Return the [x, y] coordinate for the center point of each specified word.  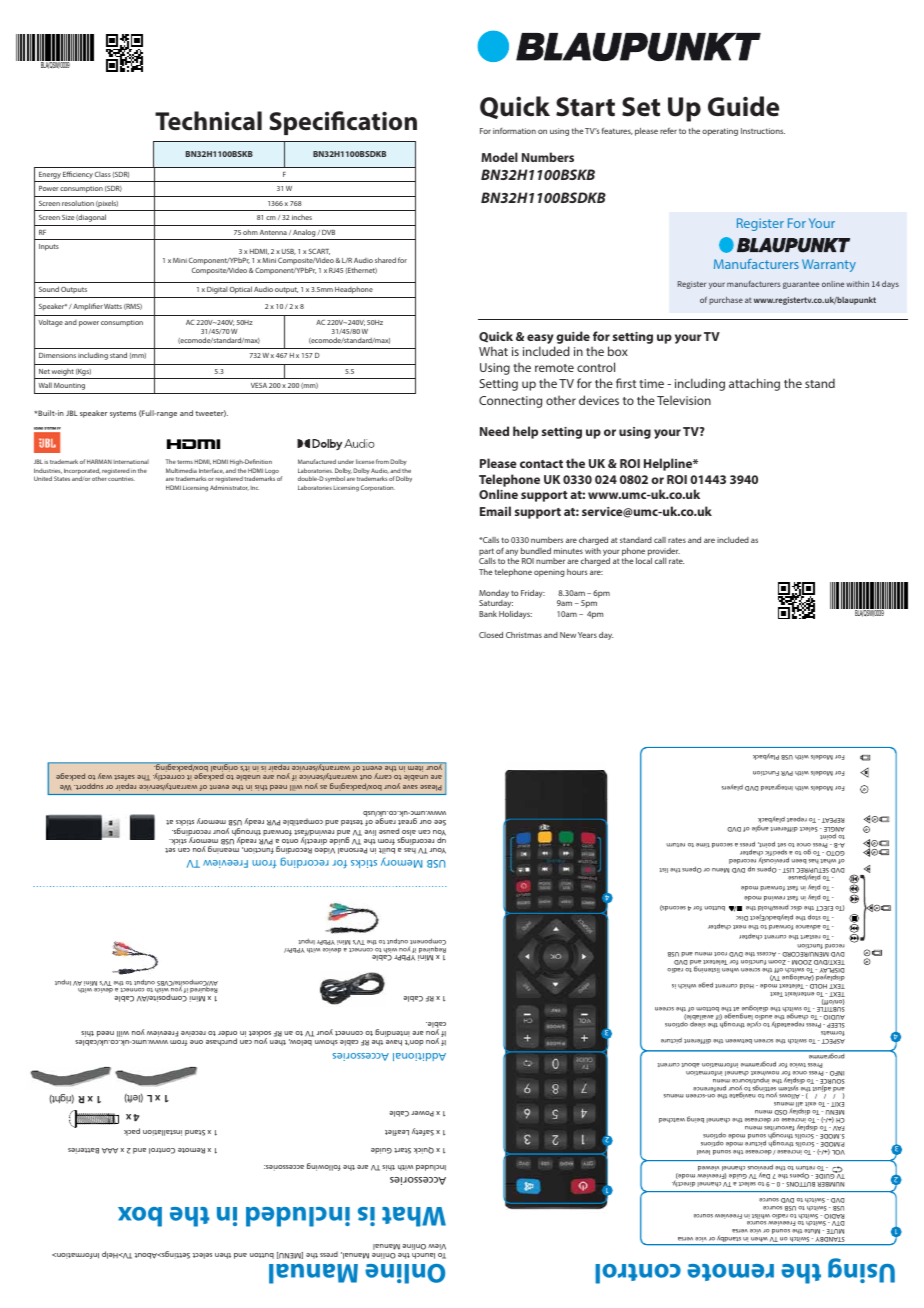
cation [382, 121]
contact [541, 464]
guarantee [801, 285]
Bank [488, 614]
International [131, 462]
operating [720, 132]
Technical [208, 121]
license [365, 461]
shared [385, 260]
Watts [113, 306]
